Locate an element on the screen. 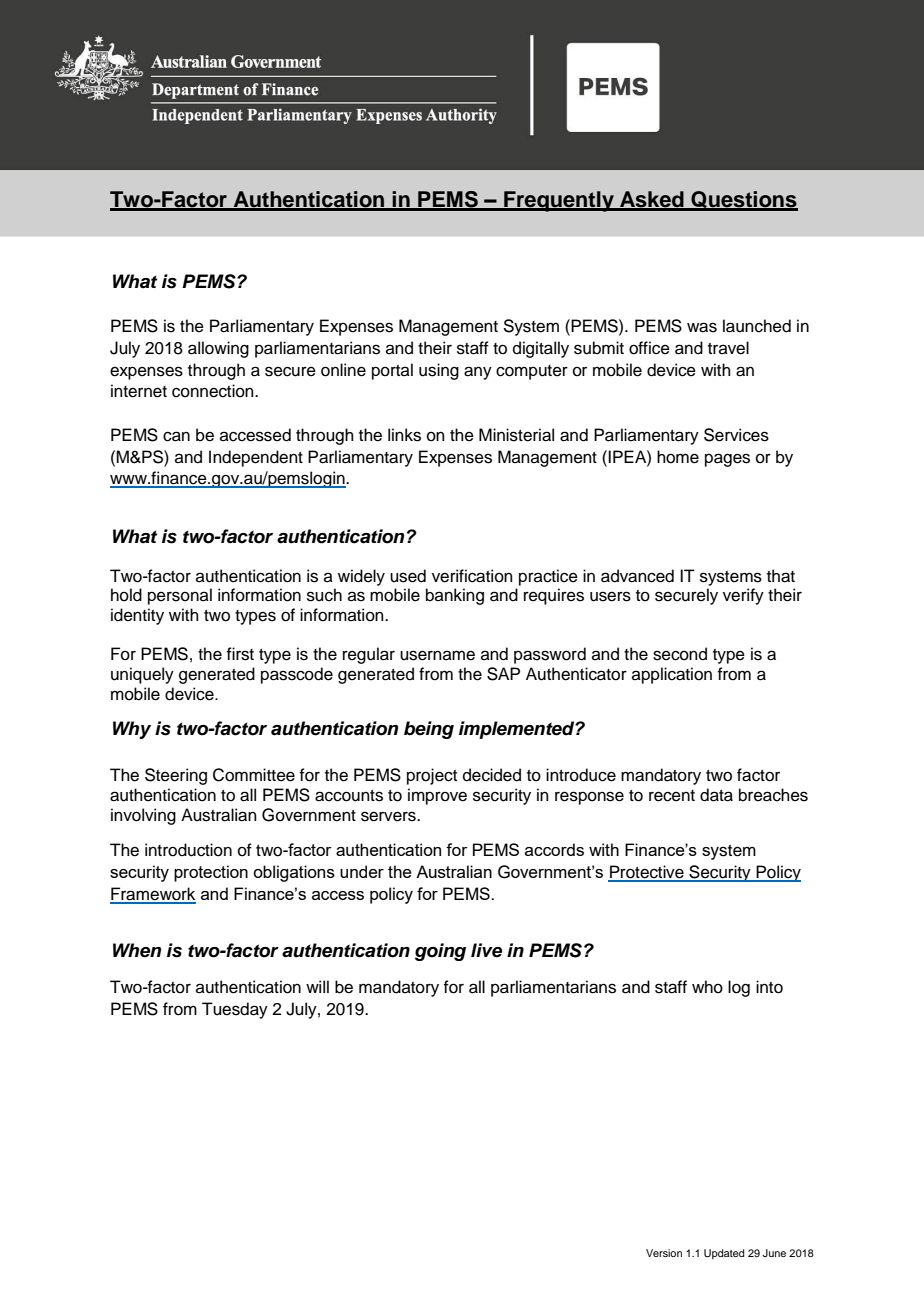 The height and width of the screenshot is (1308, 924). going is located at coordinates (440, 952).
